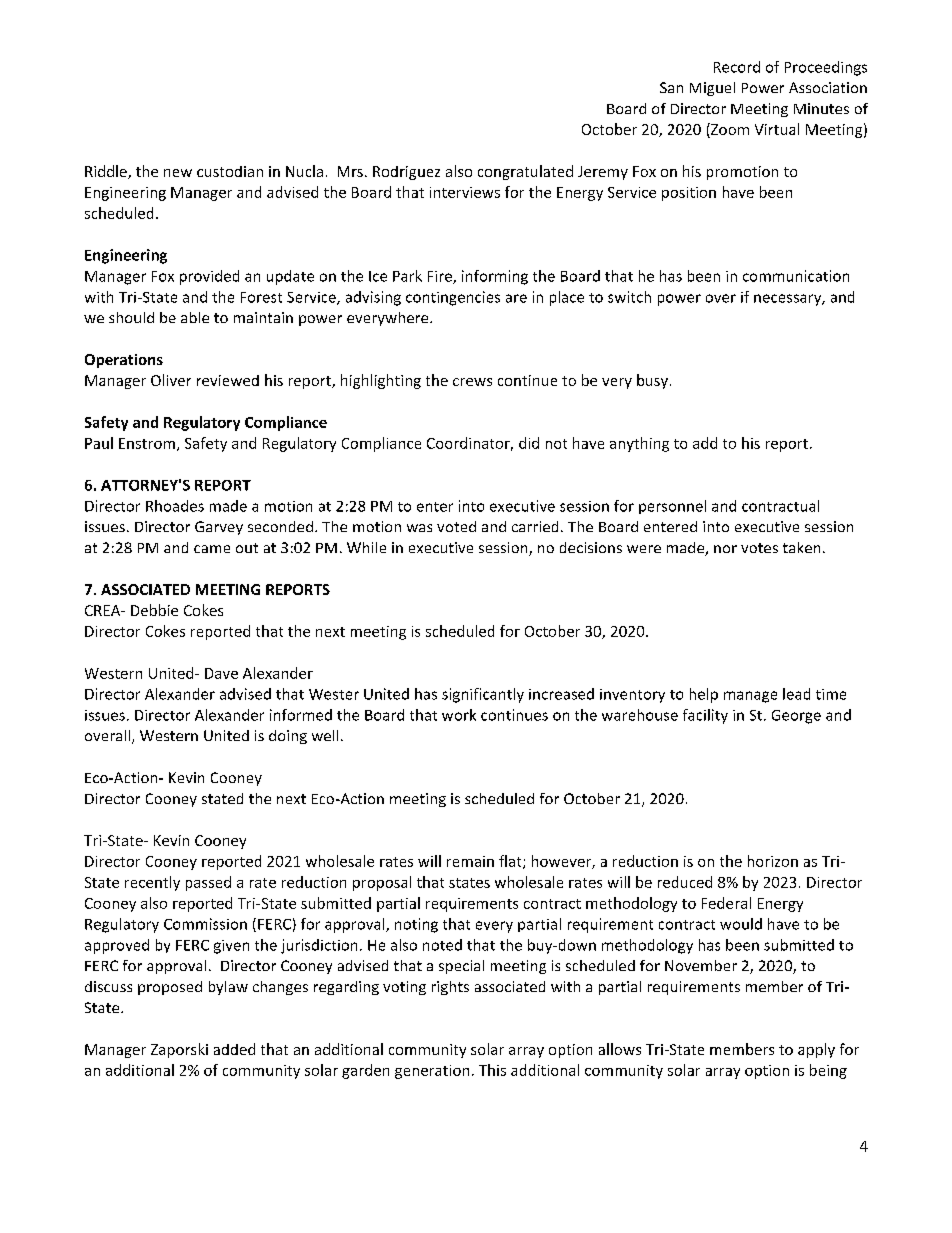  What do you see at coordinates (725, 549) in the screenshot?
I see `nor` at bounding box center [725, 549].
